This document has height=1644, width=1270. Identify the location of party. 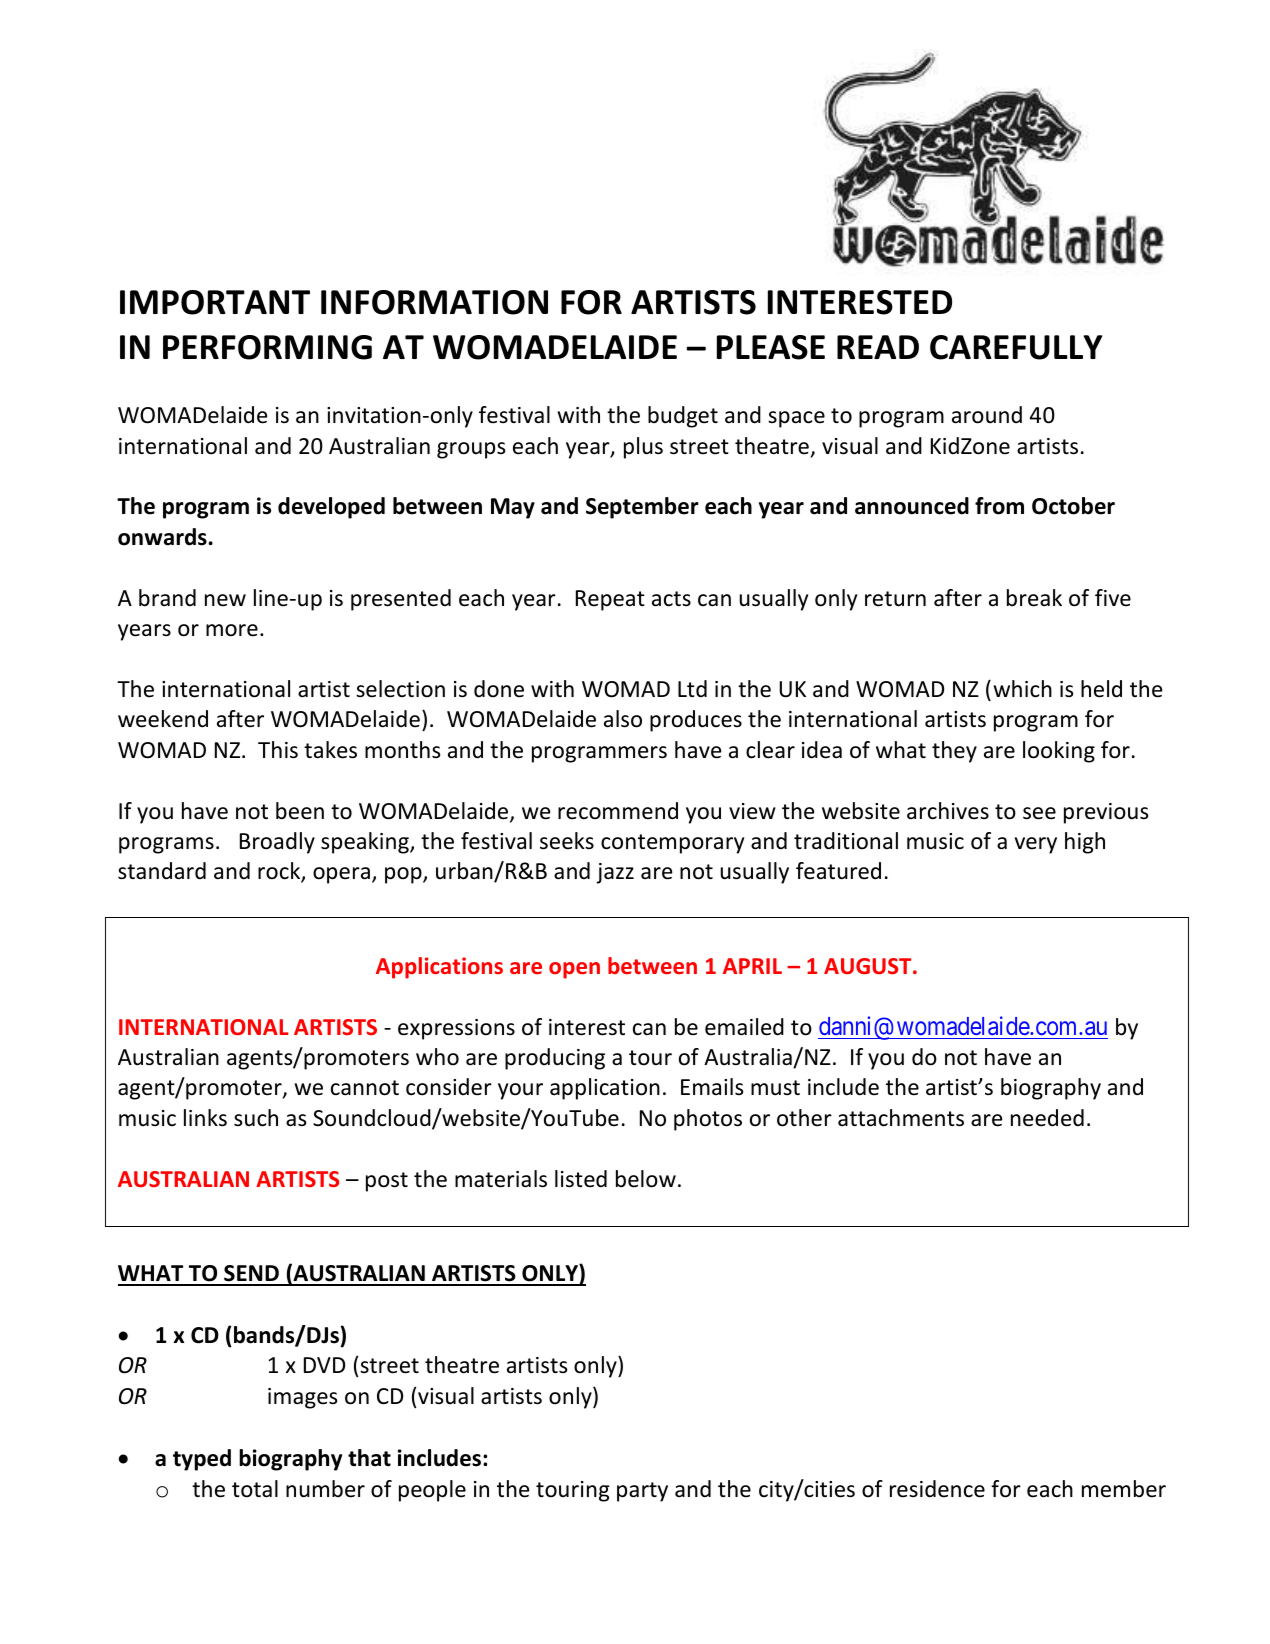
(642, 1492).
